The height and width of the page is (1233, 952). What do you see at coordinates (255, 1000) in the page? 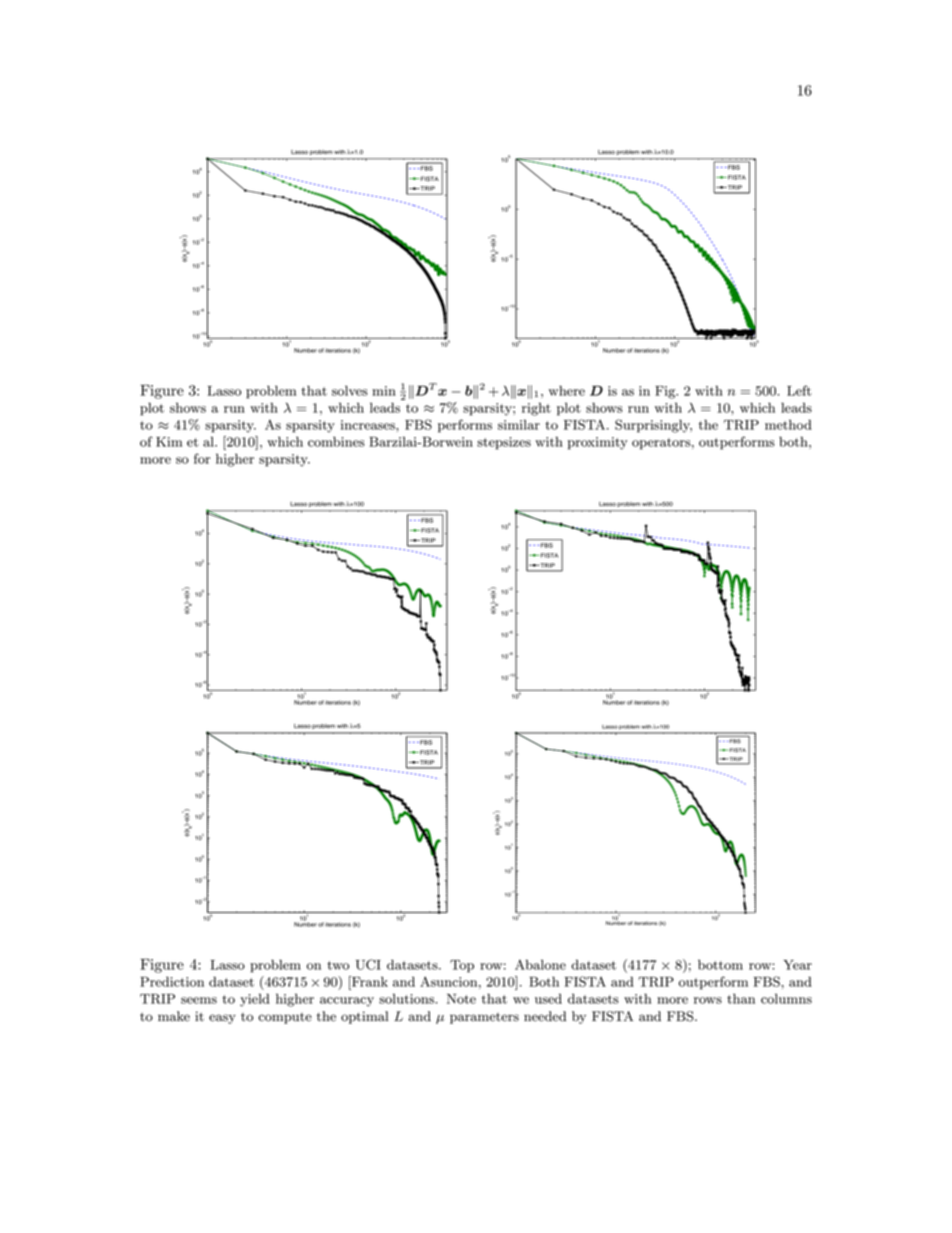
I see `yield` at bounding box center [255, 1000].
